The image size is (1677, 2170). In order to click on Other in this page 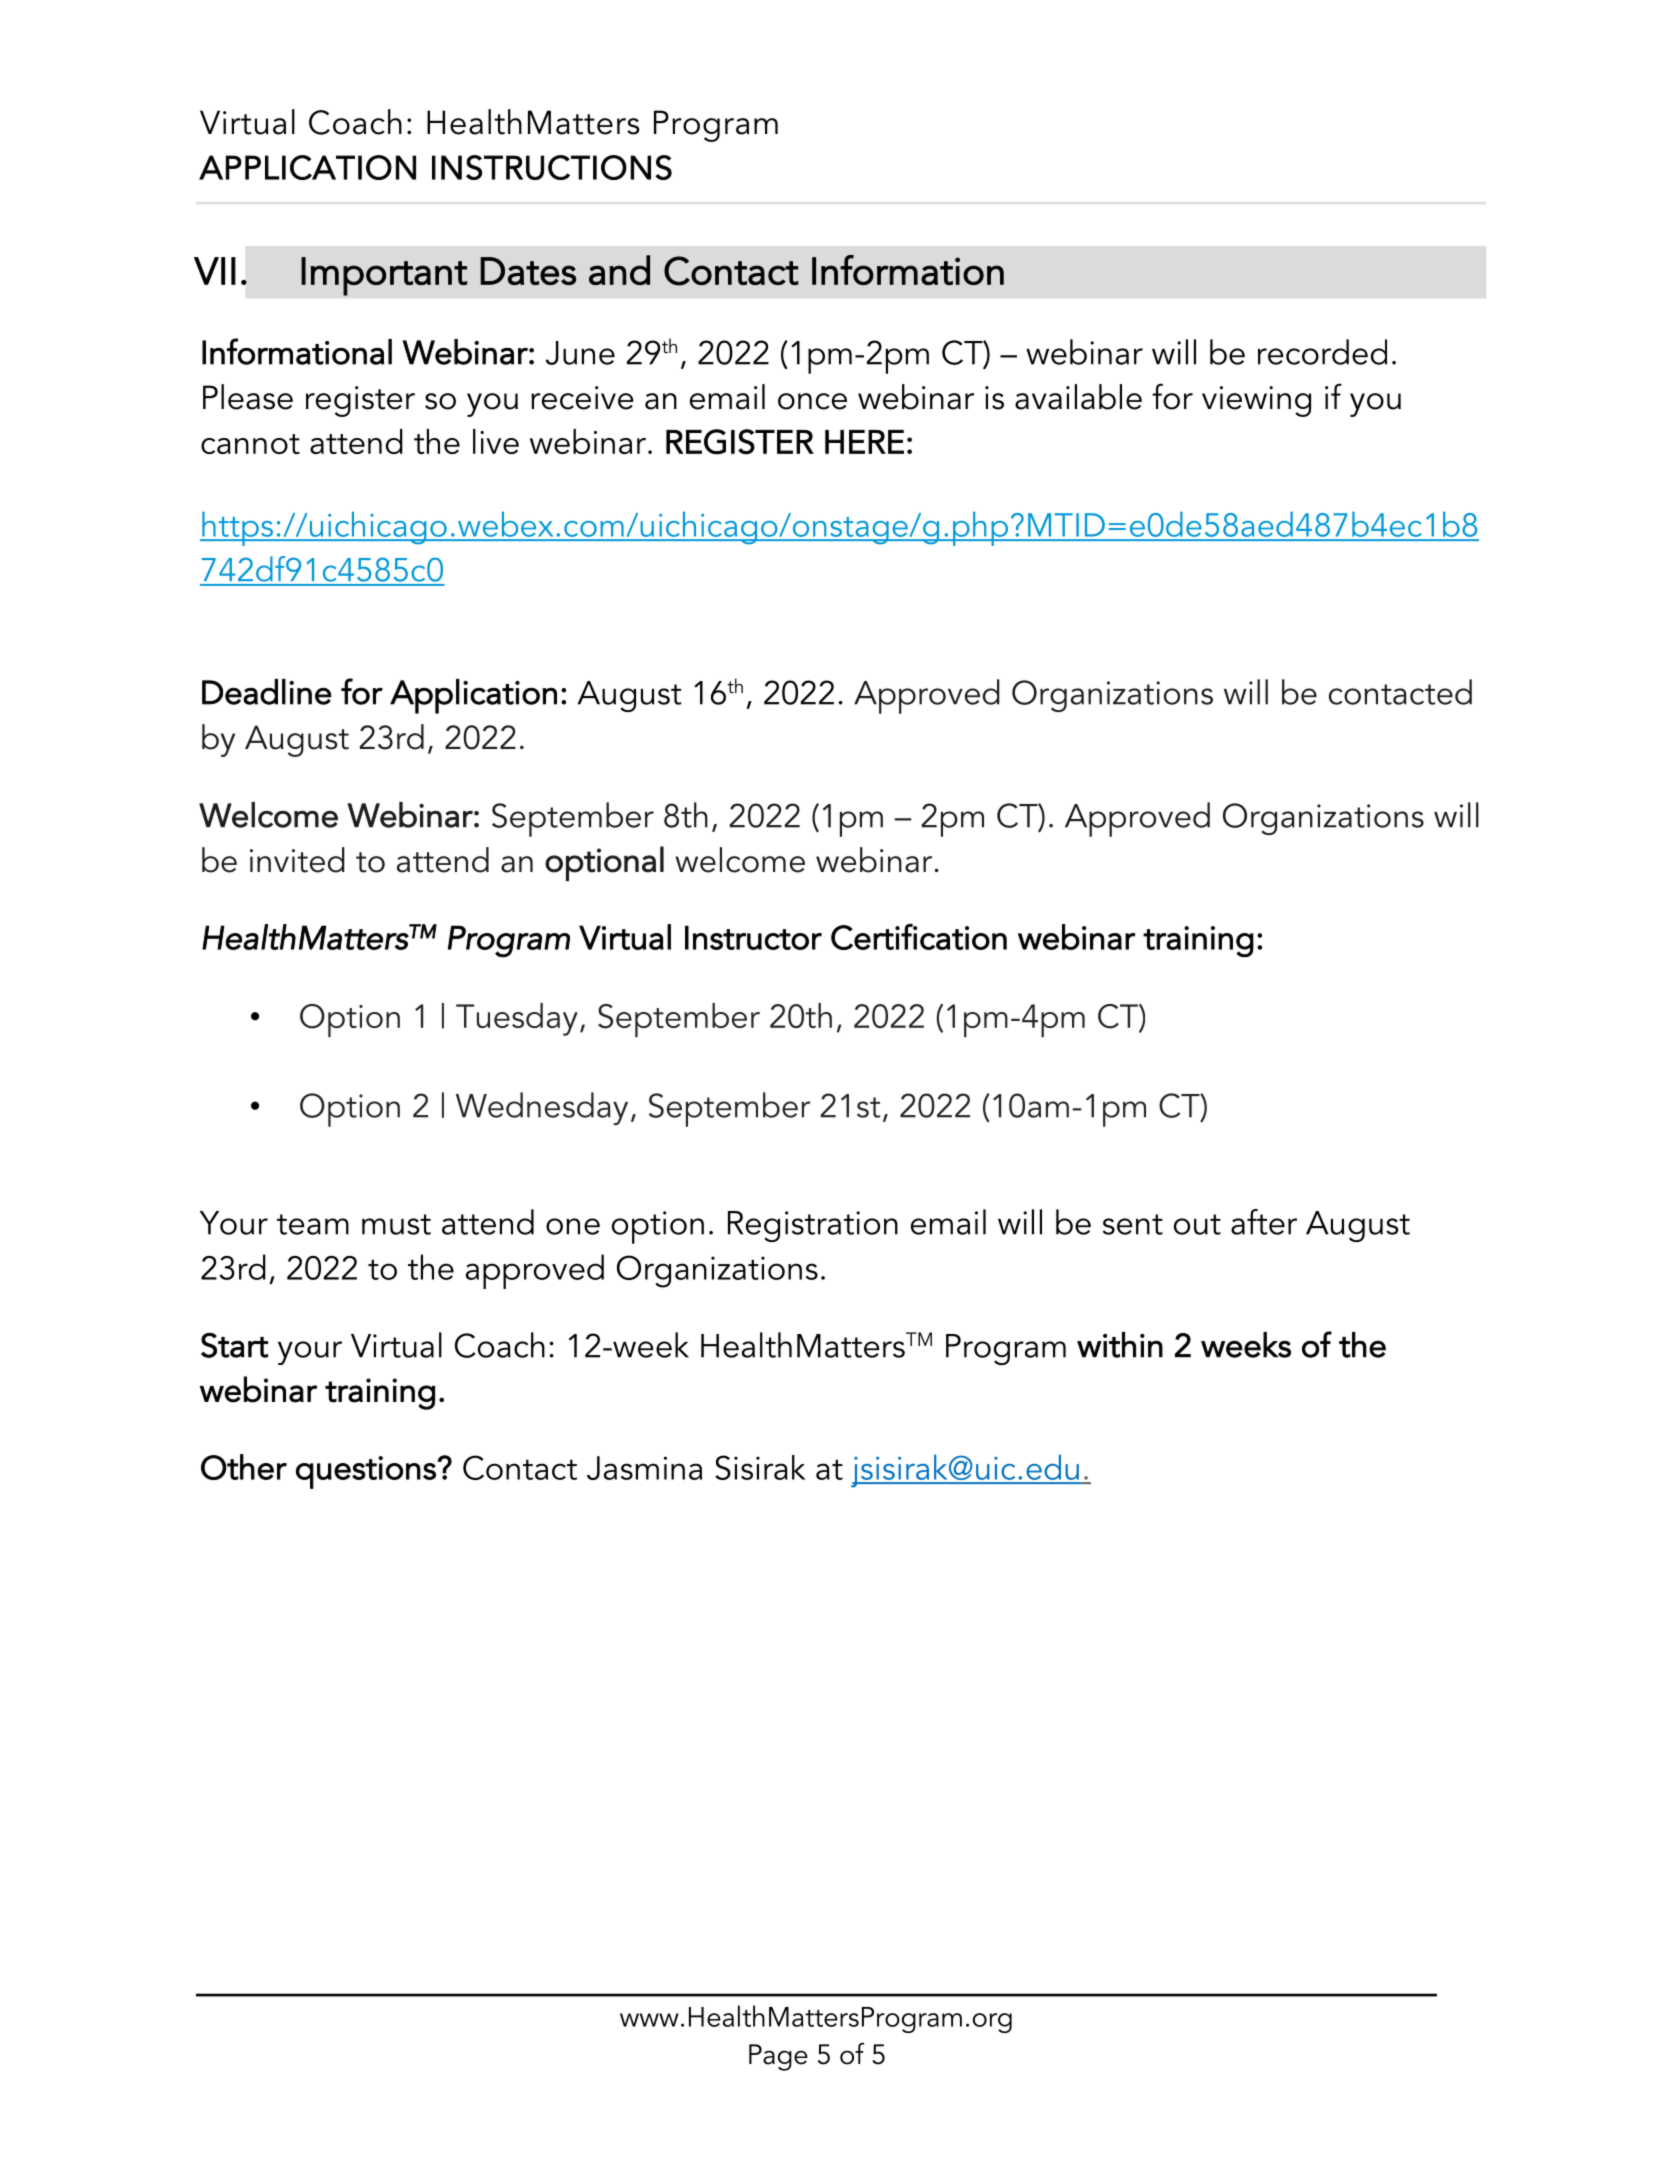, I will do `click(244, 1467)`.
